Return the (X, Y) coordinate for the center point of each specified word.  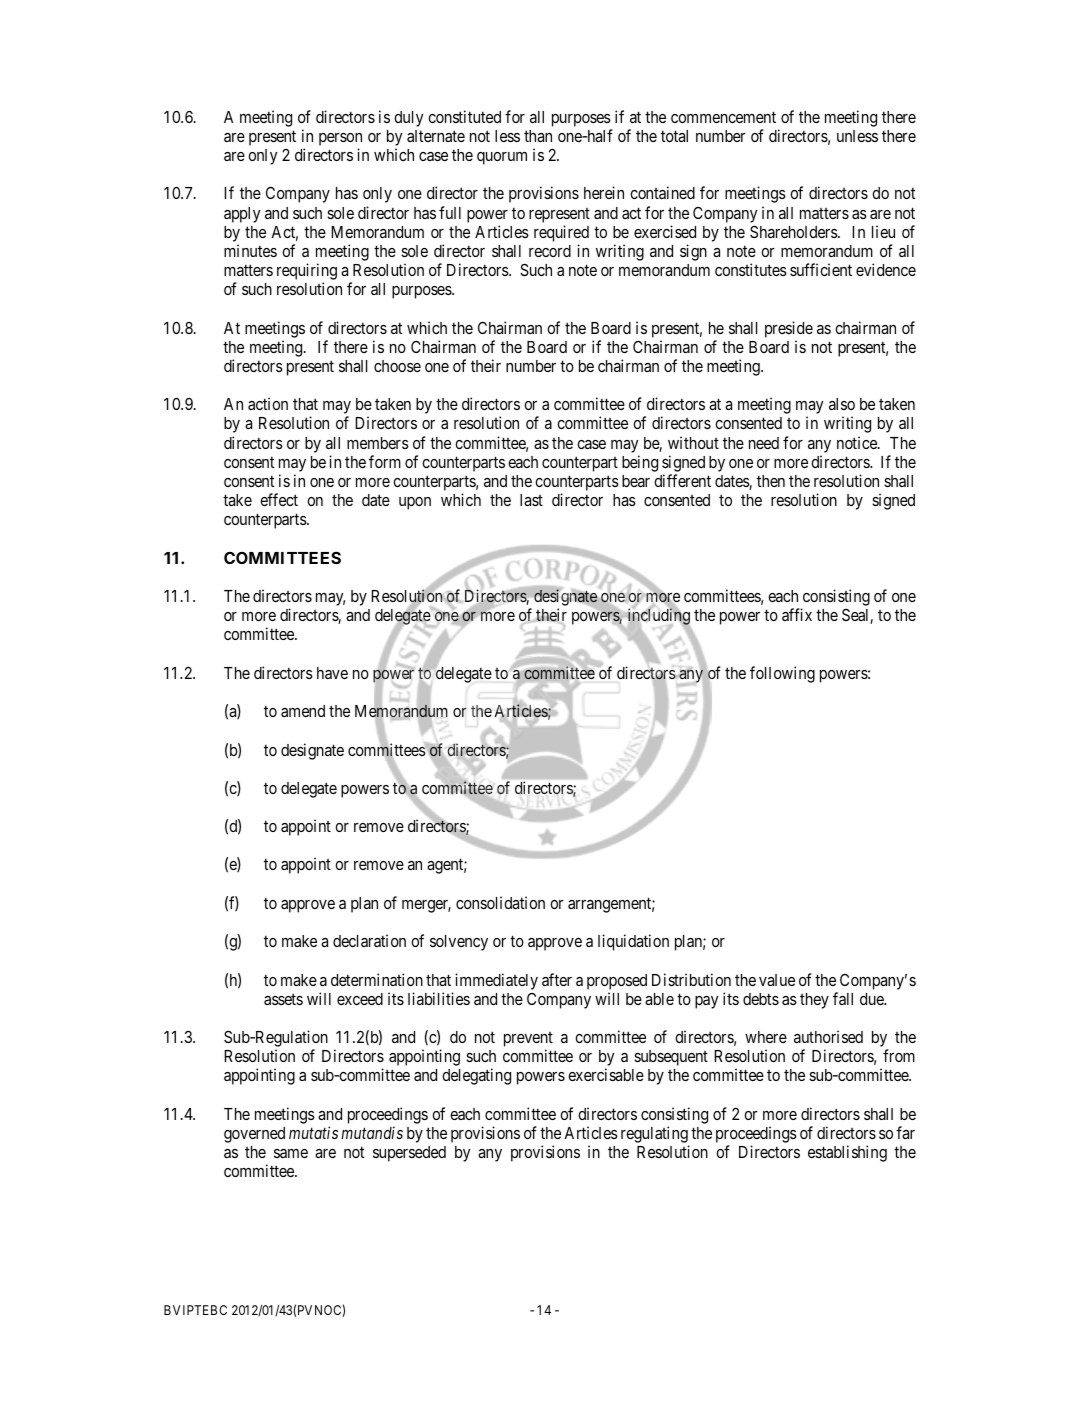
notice (858, 442)
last (531, 500)
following (782, 674)
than (538, 136)
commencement (723, 117)
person (340, 139)
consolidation (500, 902)
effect (279, 499)
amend (303, 711)
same (291, 1153)
